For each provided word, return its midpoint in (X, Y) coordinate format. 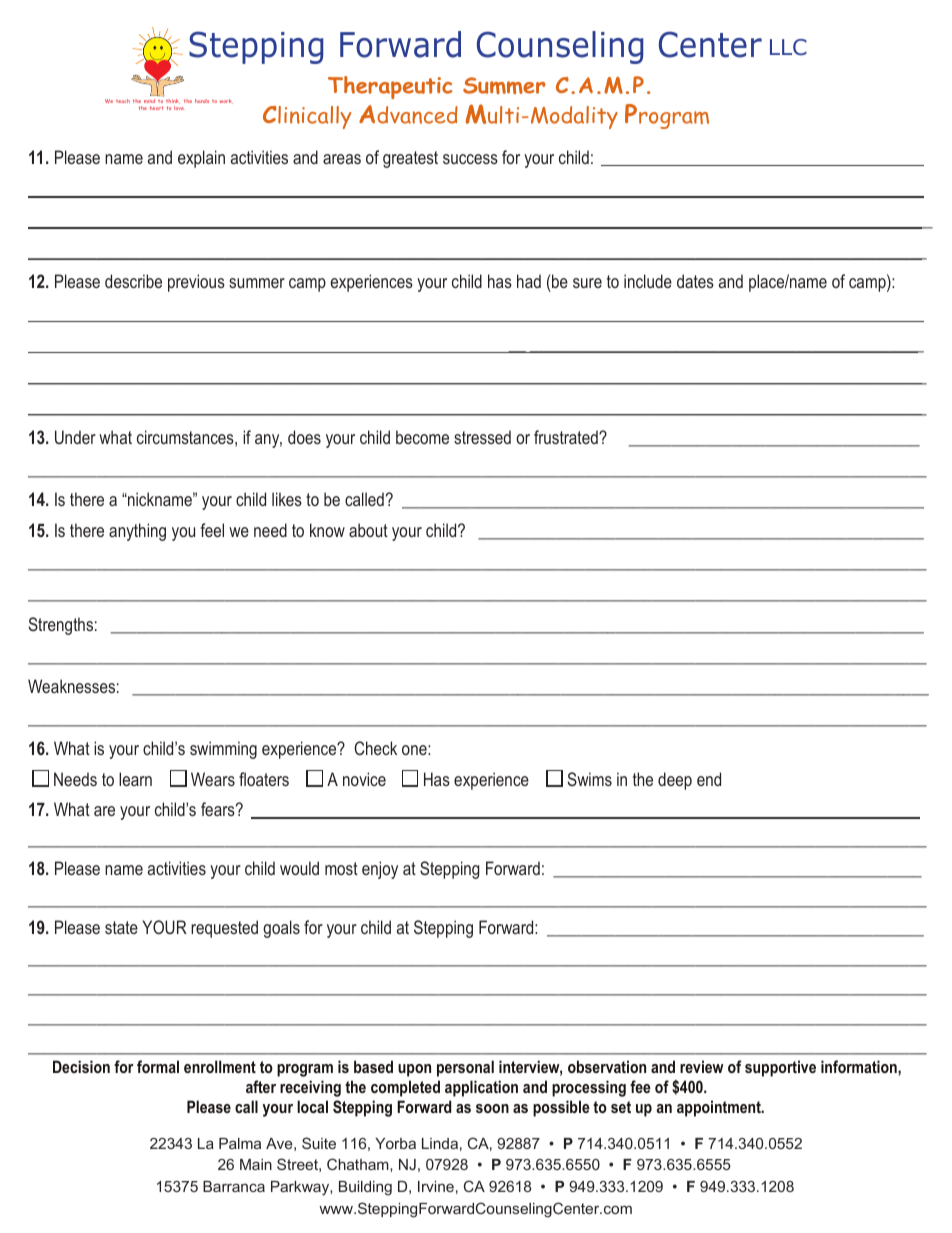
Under (75, 437)
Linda (440, 1143)
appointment (720, 1108)
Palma (240, 1143)
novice (364, 779)
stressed (482, 437)
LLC (788, 47)
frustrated (567, 437)
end (709, 779)
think (173, 101)
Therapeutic (390, 87)
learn (135, 779)
